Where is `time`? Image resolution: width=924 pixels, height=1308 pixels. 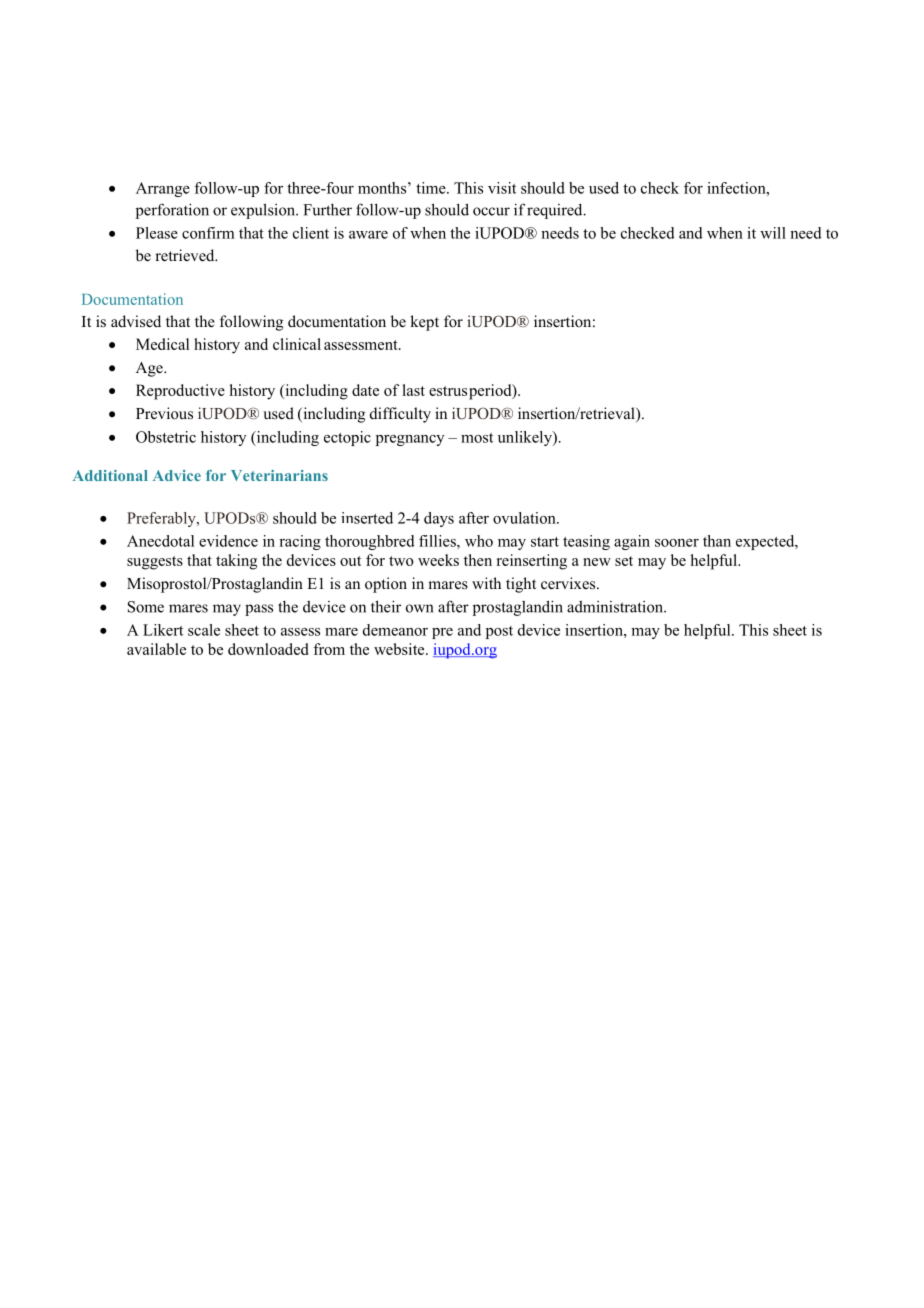
time is located at coordinates (432, 188).
